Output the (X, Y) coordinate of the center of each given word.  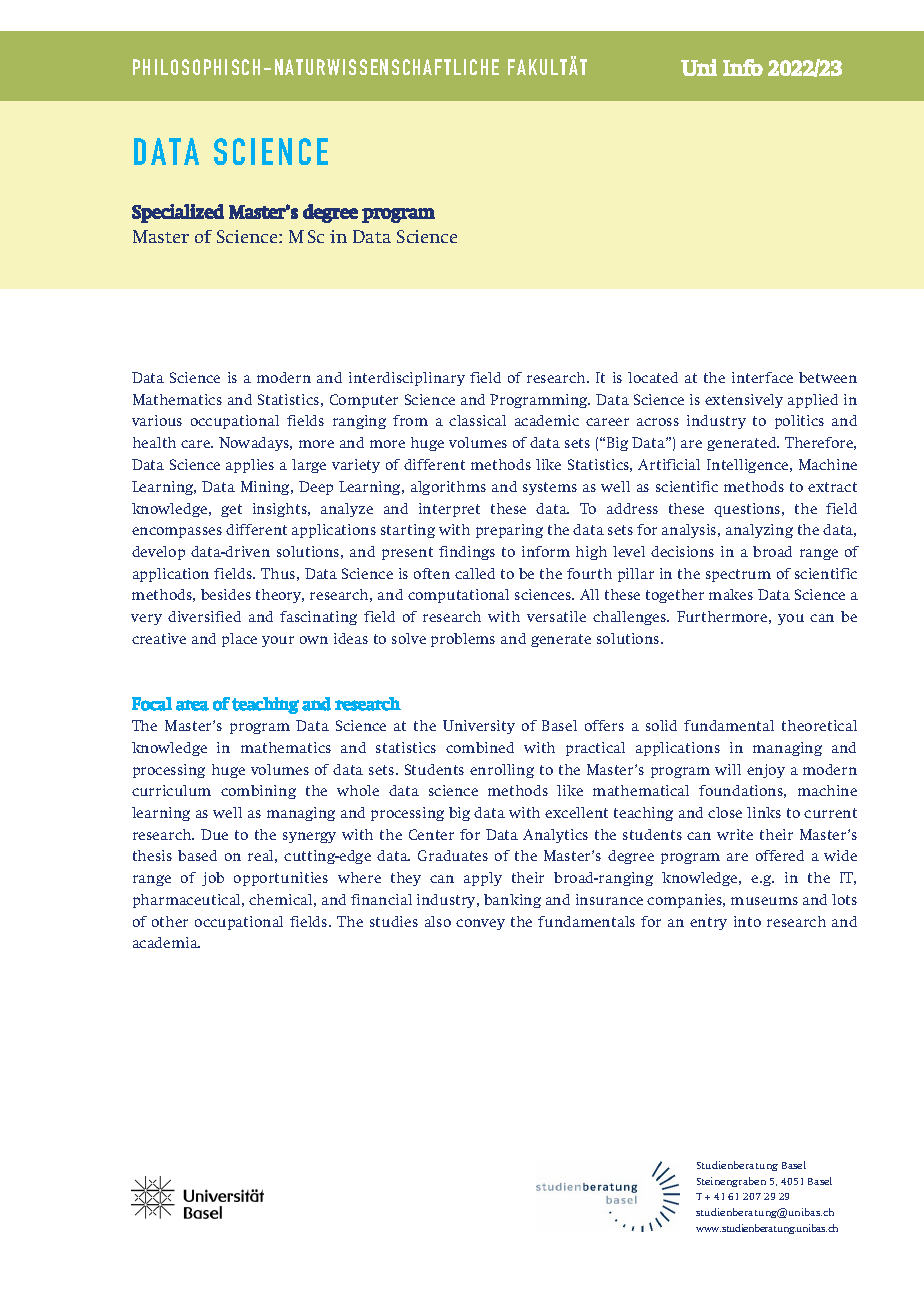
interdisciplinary (407, 379)
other (170, 921)
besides (226, 594)
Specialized (178, 213)
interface (762, 377)
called (475, 573)
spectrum (738, 575)
